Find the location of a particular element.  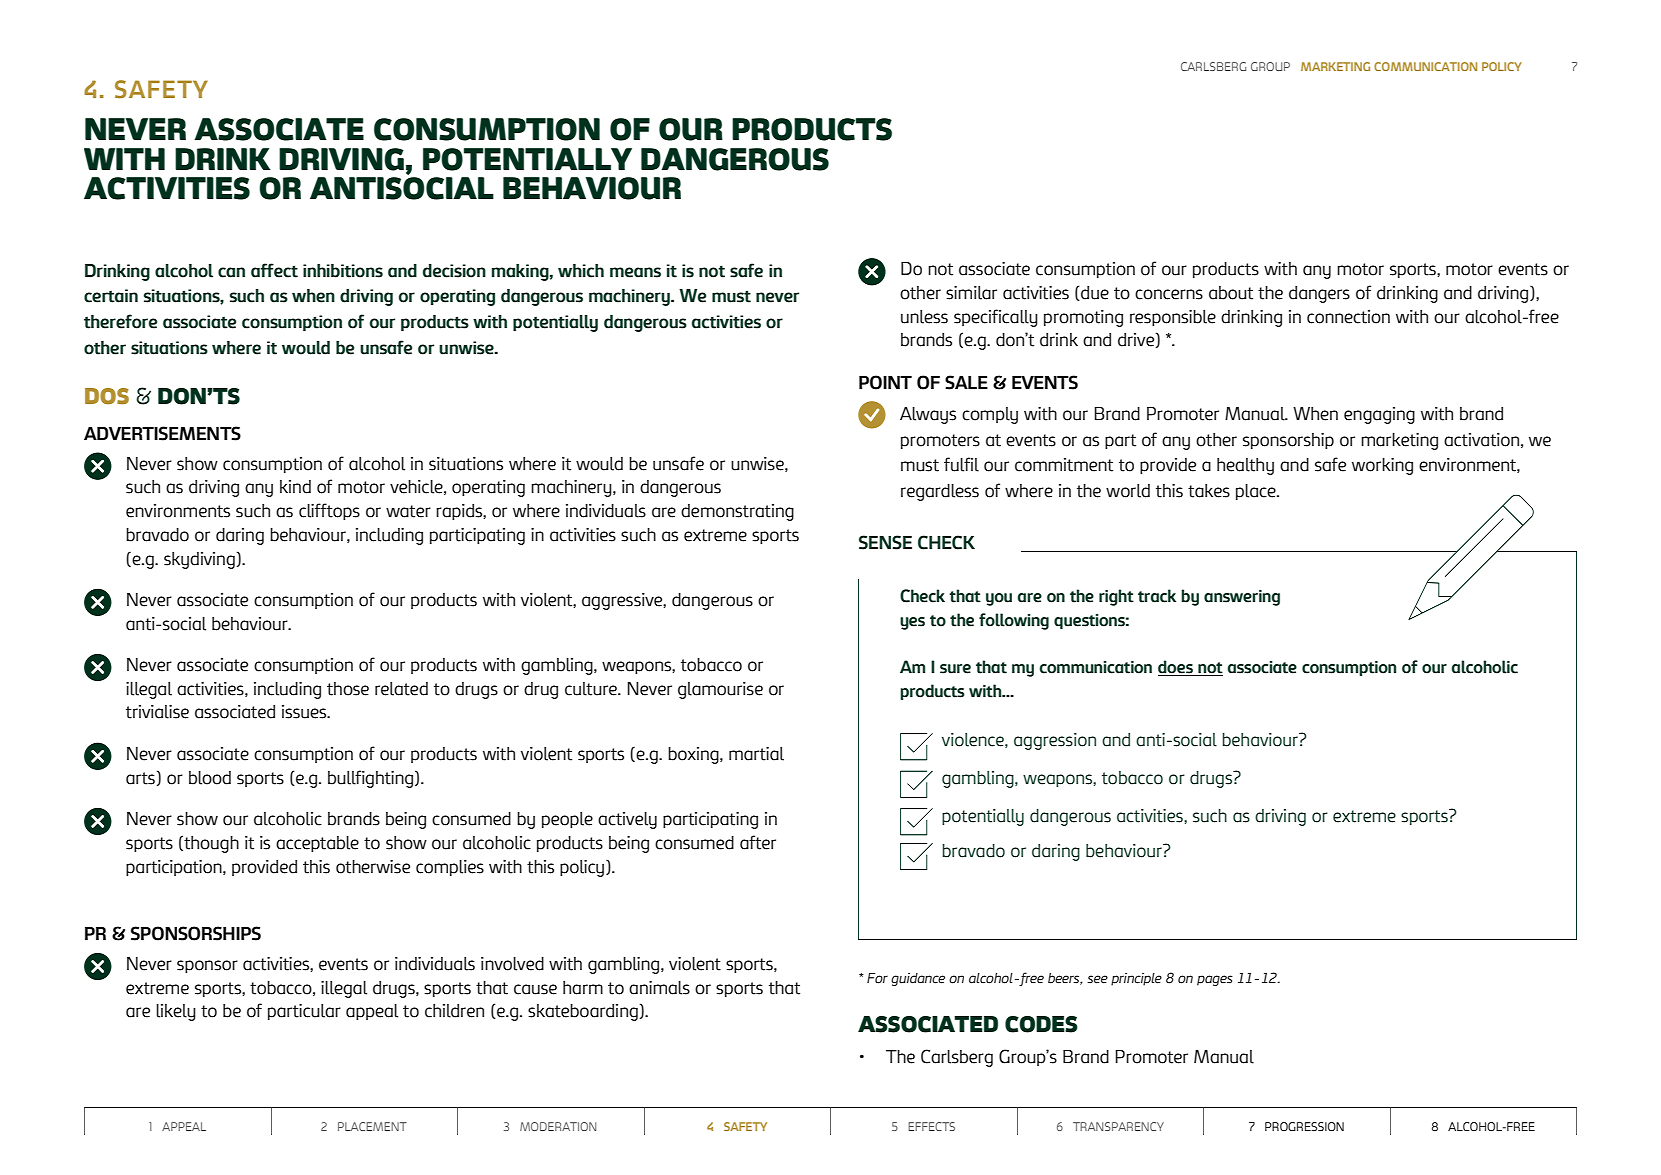

answering is located at coordinates (1242, 598).
